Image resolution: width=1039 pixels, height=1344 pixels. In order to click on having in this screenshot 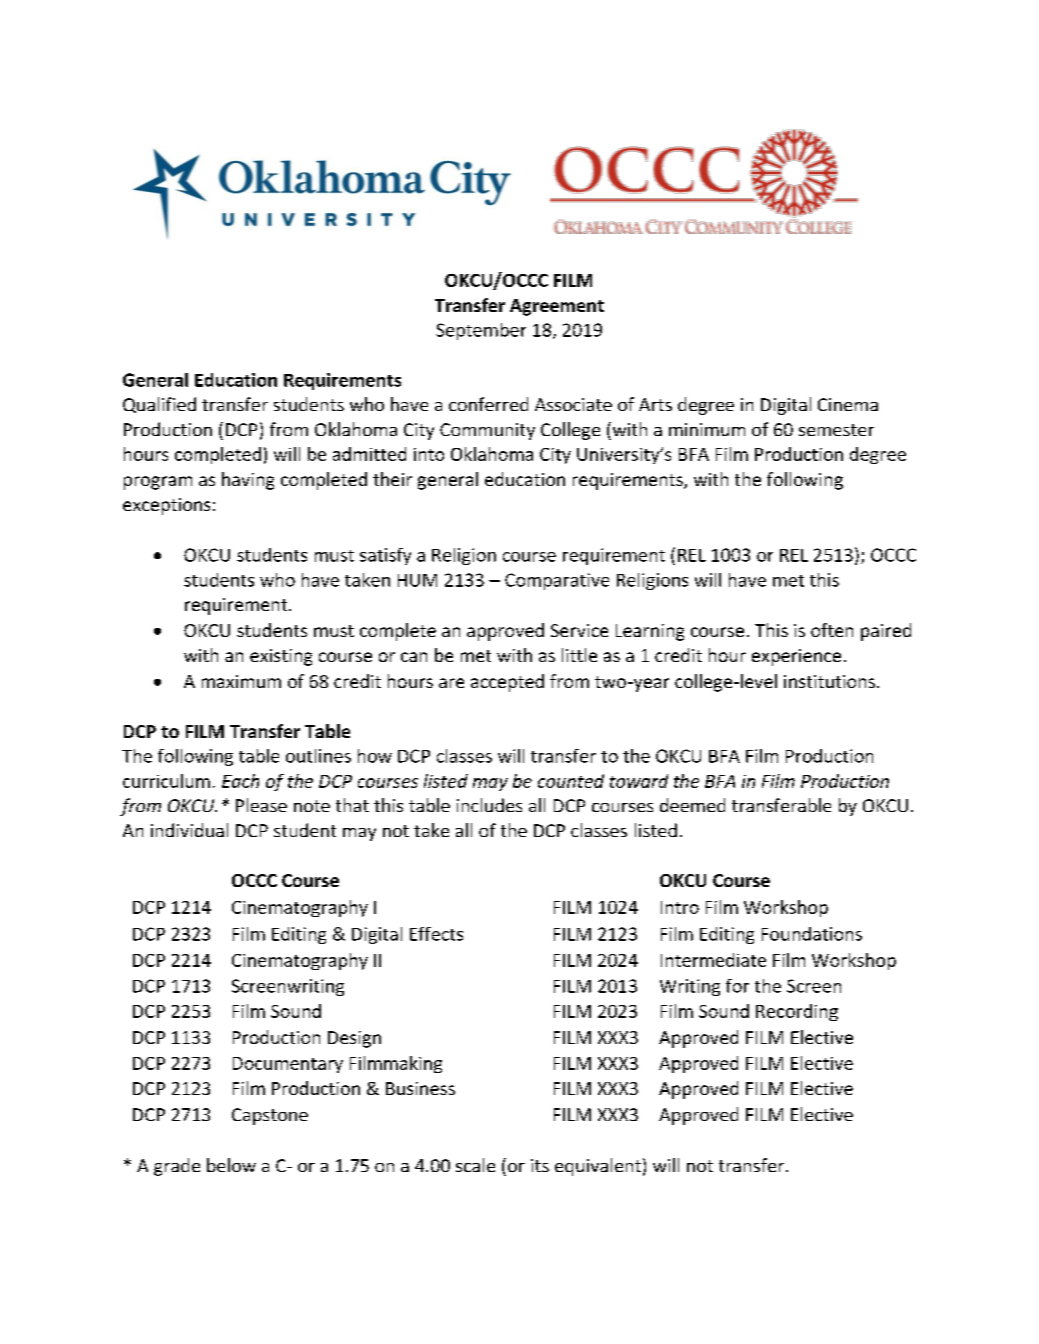, I will do `click(248, 481)`.
